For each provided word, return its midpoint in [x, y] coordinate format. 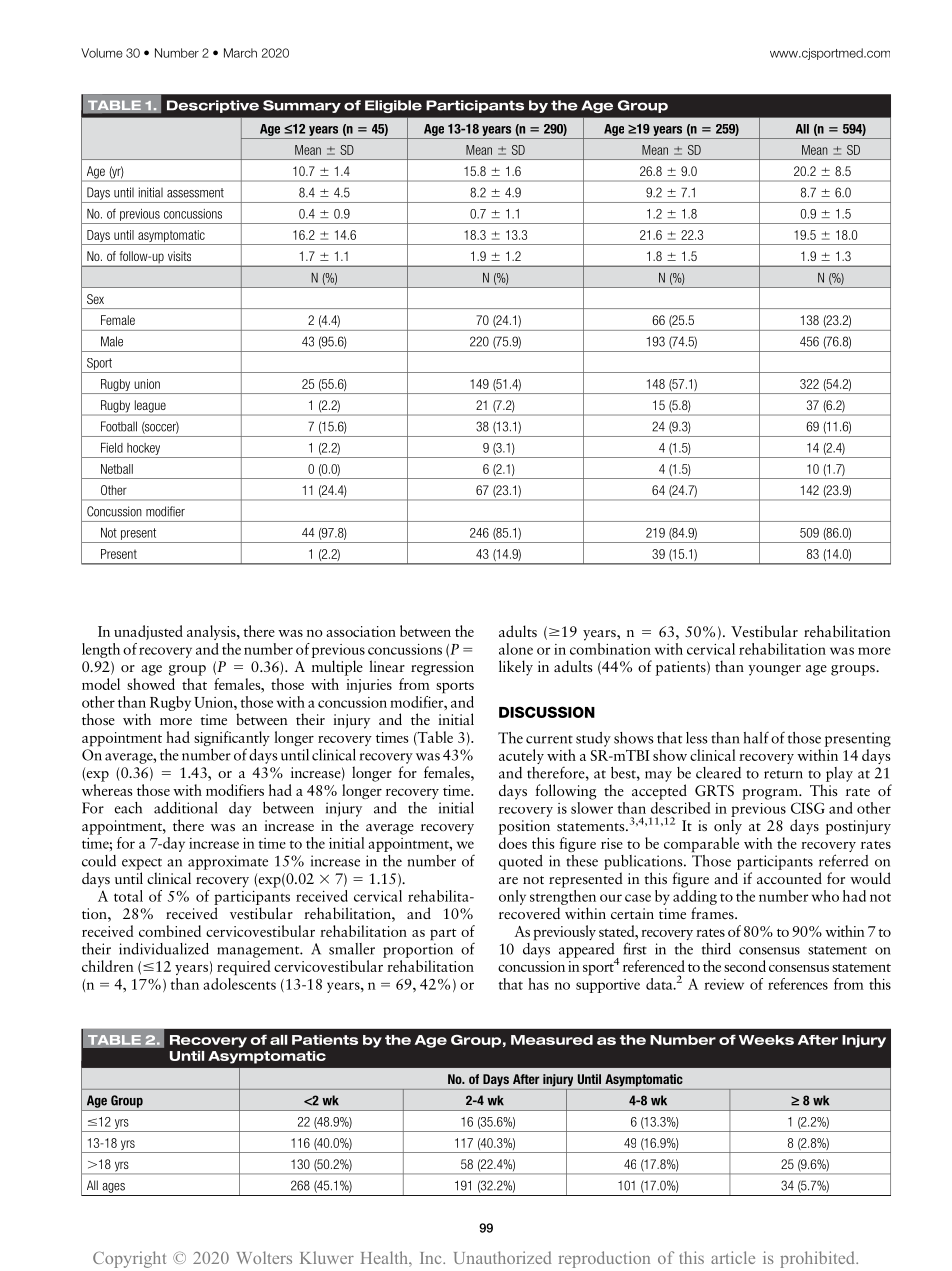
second [745, 966]
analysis [212, 632]
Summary [302, 106]
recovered [529, 913]
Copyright [129, 1259]
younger [774, 670]
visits [179, 256]
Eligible [393, 106]
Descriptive [213, 106]
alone [516, 649]
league [150, 407]
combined [170, 931]
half [756, 737]
